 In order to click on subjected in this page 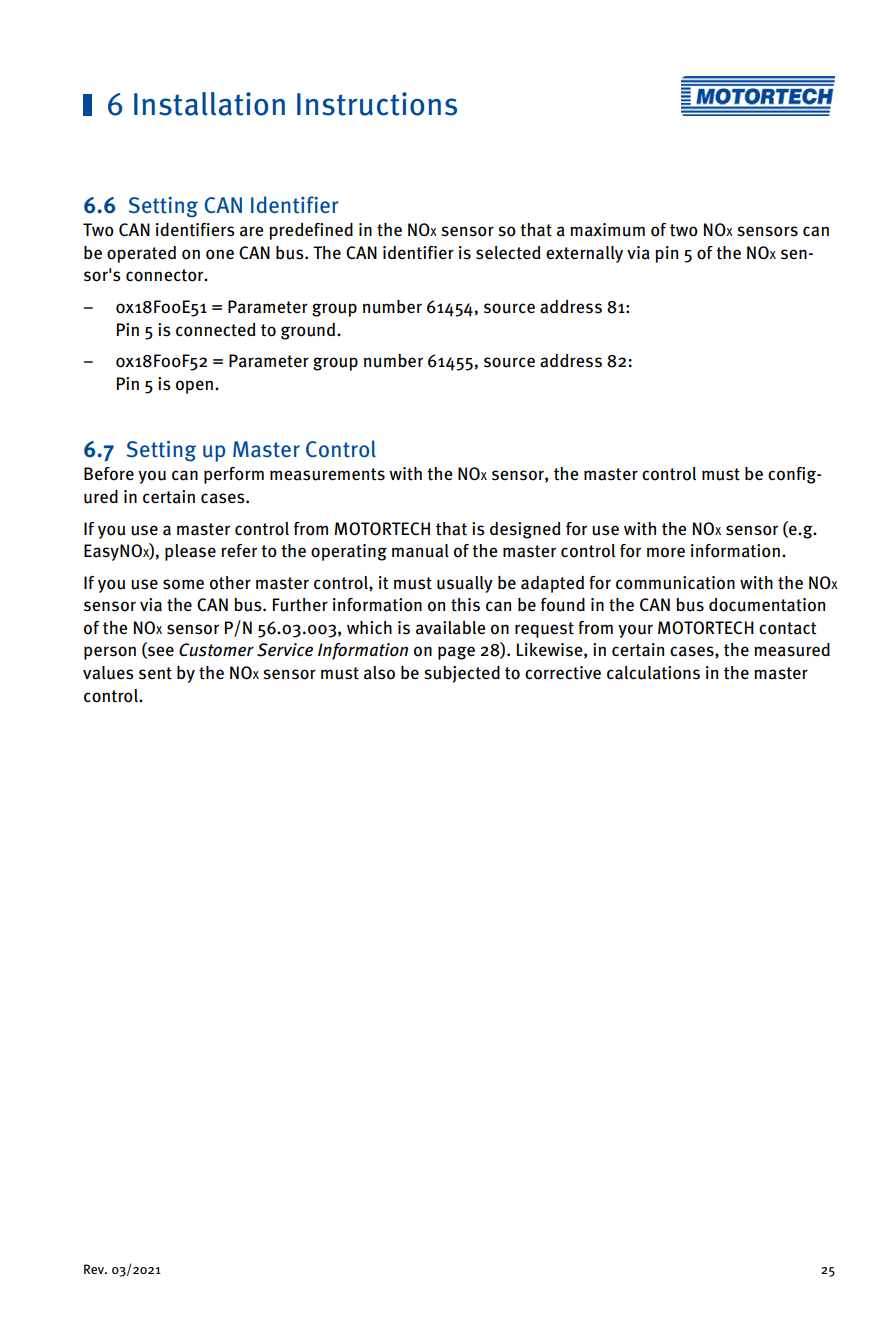, I will do `click(462, 674)`.
